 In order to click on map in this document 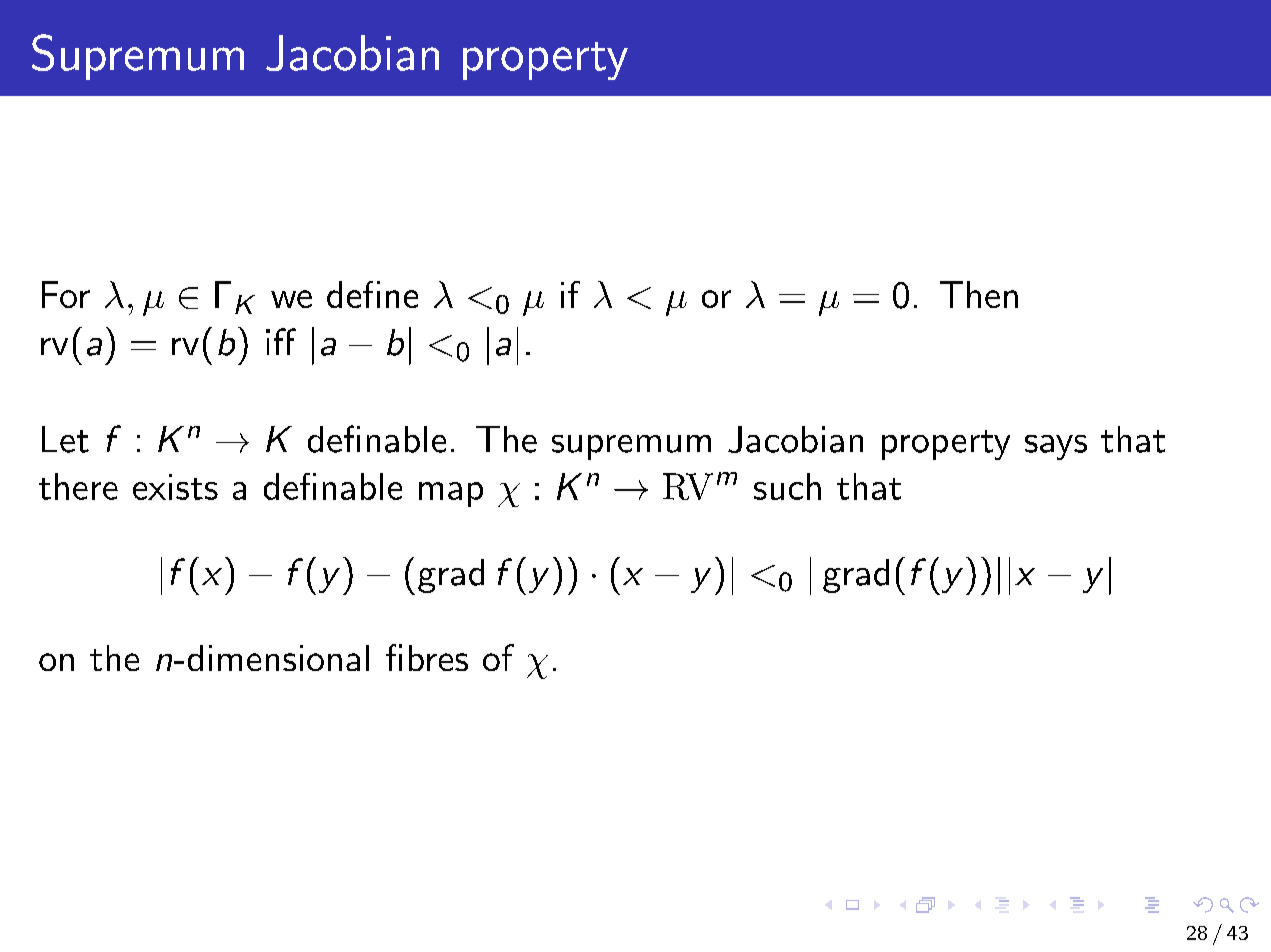, I will do `click(451, 494)`.
